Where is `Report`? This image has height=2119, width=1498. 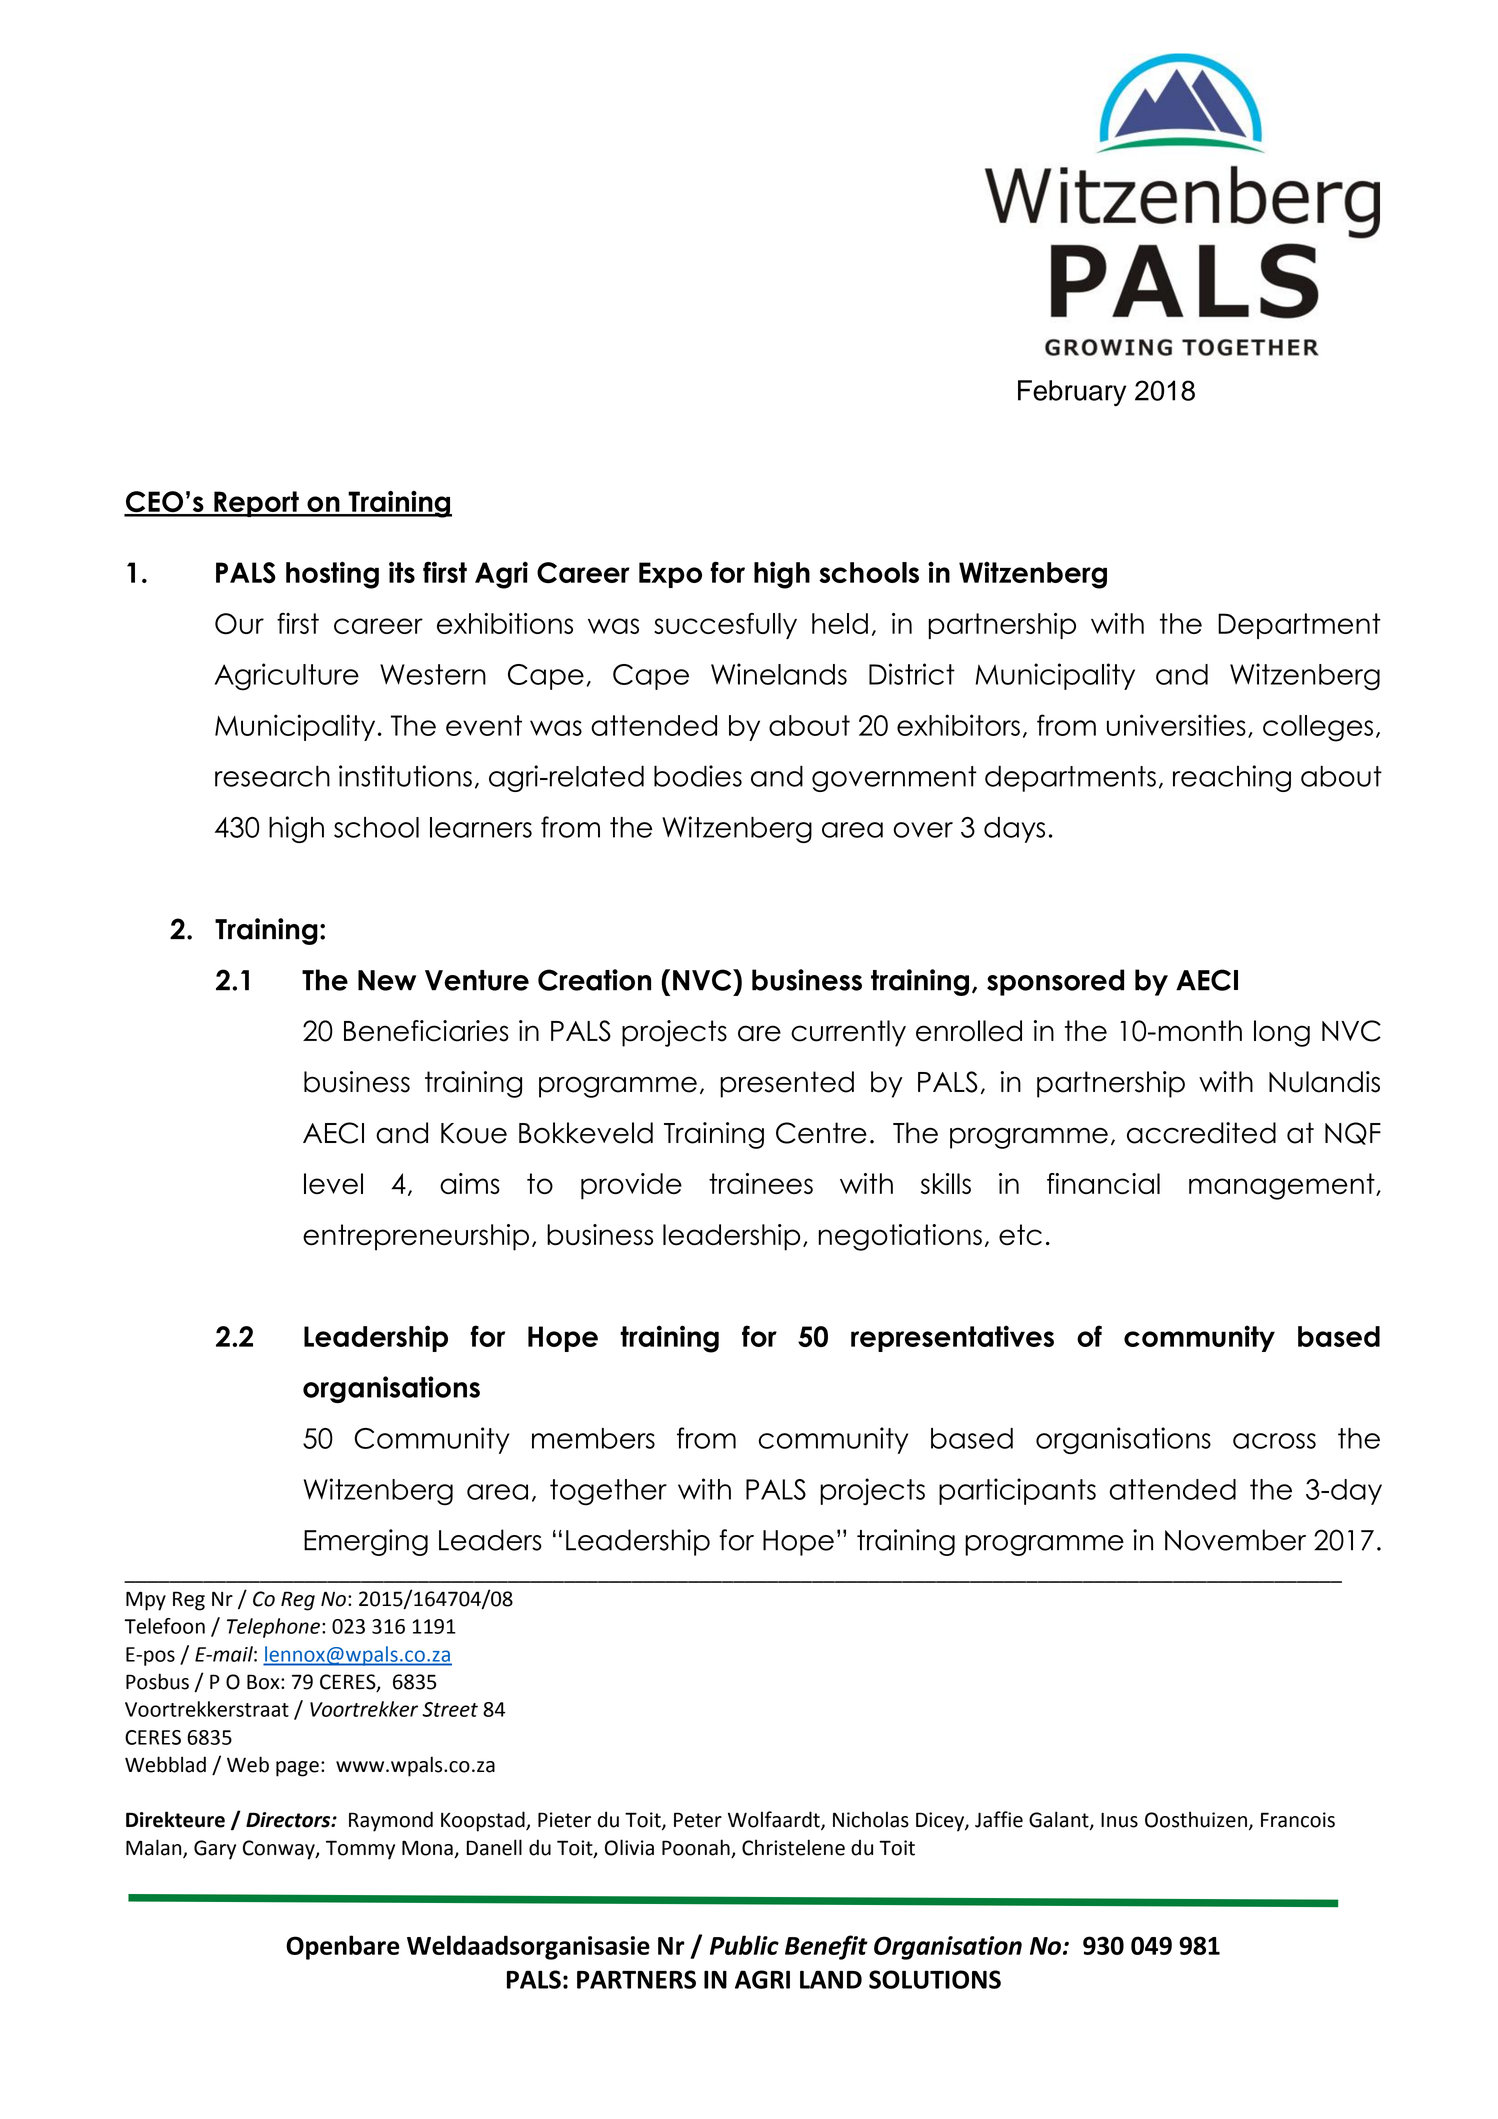
Report is located at coordinates (256, 504).
